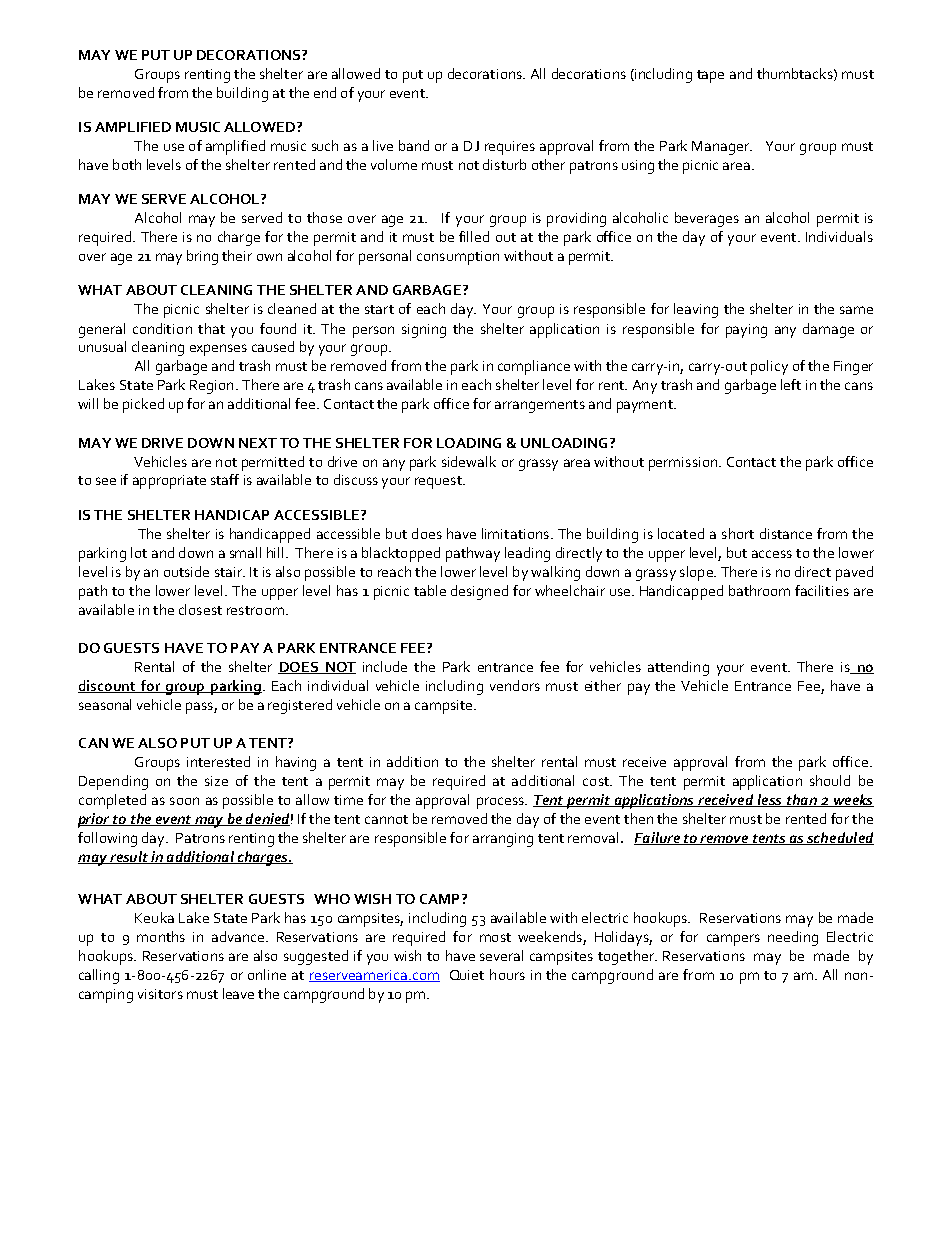 This screenshot has height=1233, width=952. What do you see at coordinates (510, 148) in the screenshot?
I see `requires` at bounding box center [510, 148].
